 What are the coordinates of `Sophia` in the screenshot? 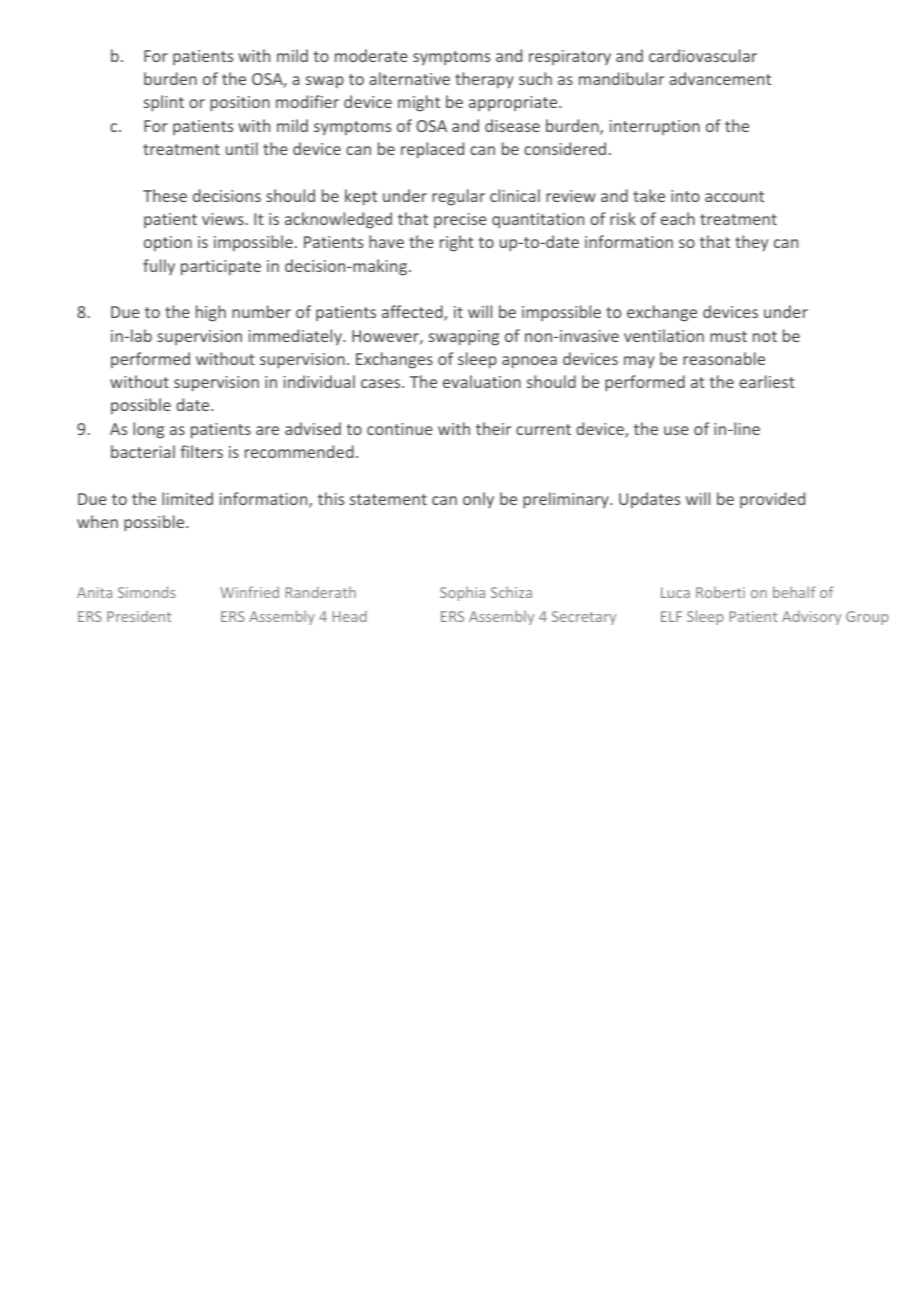 It's located at (462, 593).
